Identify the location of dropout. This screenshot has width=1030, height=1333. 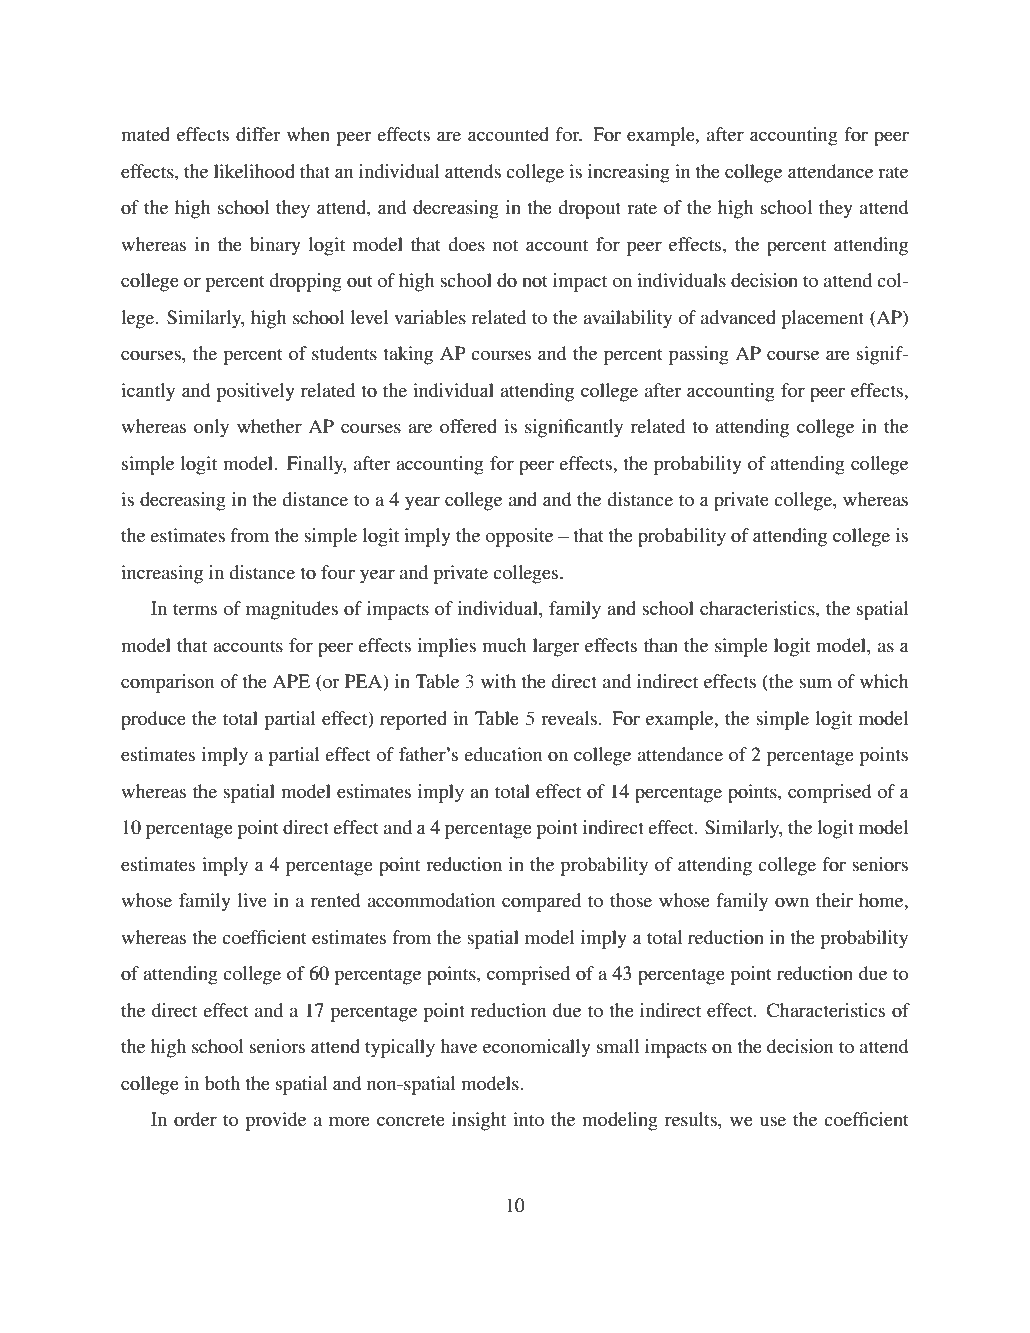
(589, 209).
